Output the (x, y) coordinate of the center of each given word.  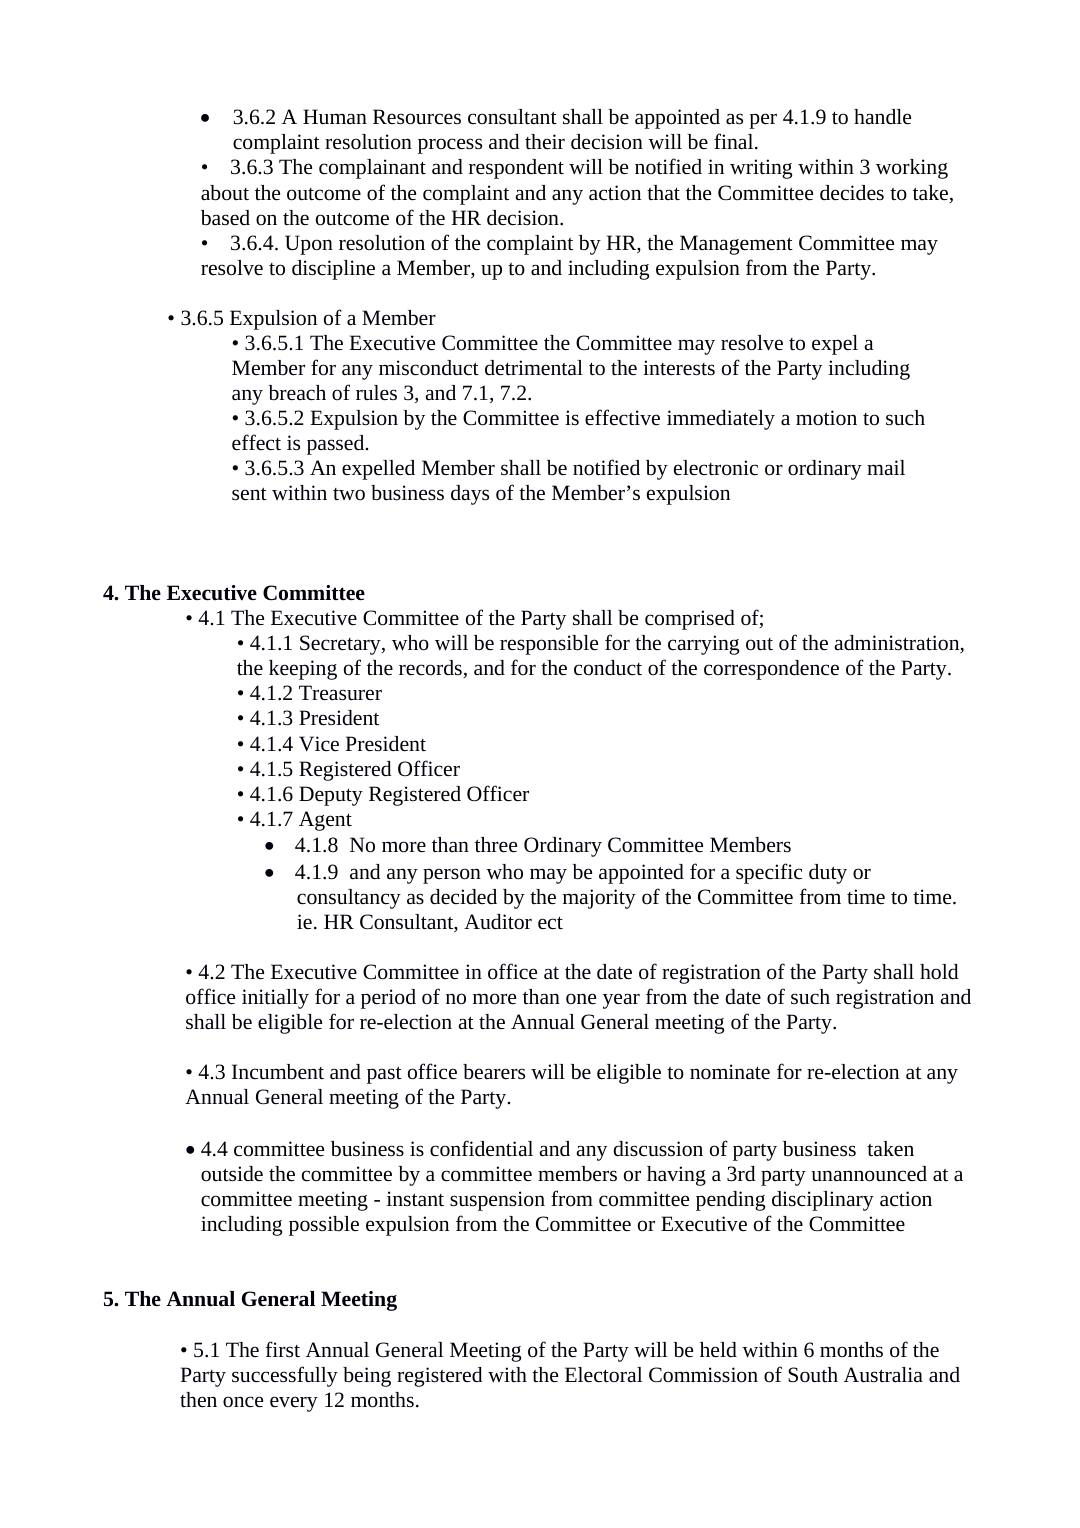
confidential (481, 1148)
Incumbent (278, 1072)
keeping (303, 670)
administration (898, 644)
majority (599, 899)
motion (826, 417)
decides (852, 193)
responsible (549, 645)
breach (297, 393)
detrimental (534, 367)
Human (335, 116)
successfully (285, 1376)
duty (828, 874)
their (545, 141)
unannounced (869, 1174)
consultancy (349, 899)
